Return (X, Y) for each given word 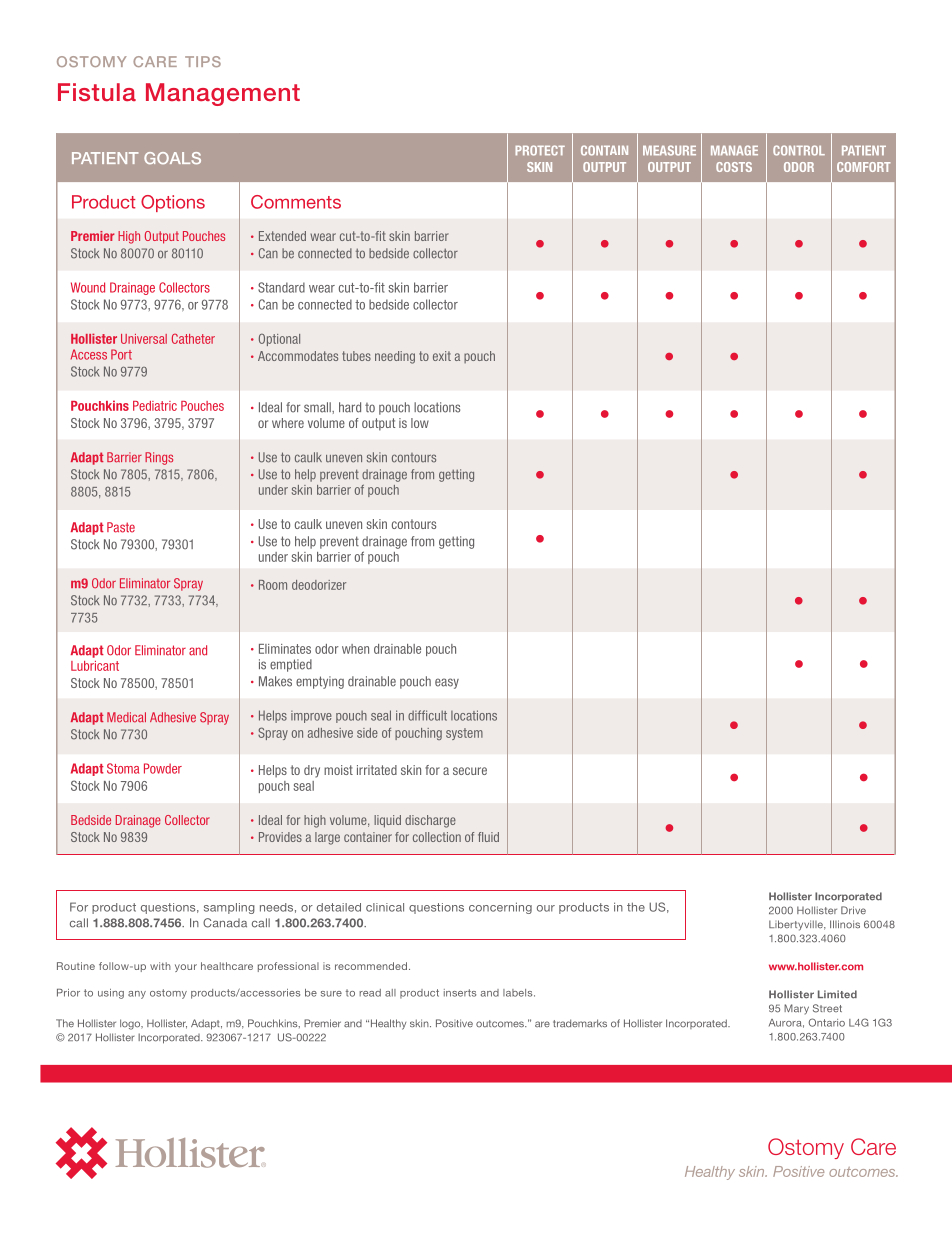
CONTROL (799, 150)
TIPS (203, 61)
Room (273, 585)
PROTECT (540, 150)
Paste (121, 527)
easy (447, 683)
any (137, 995)
